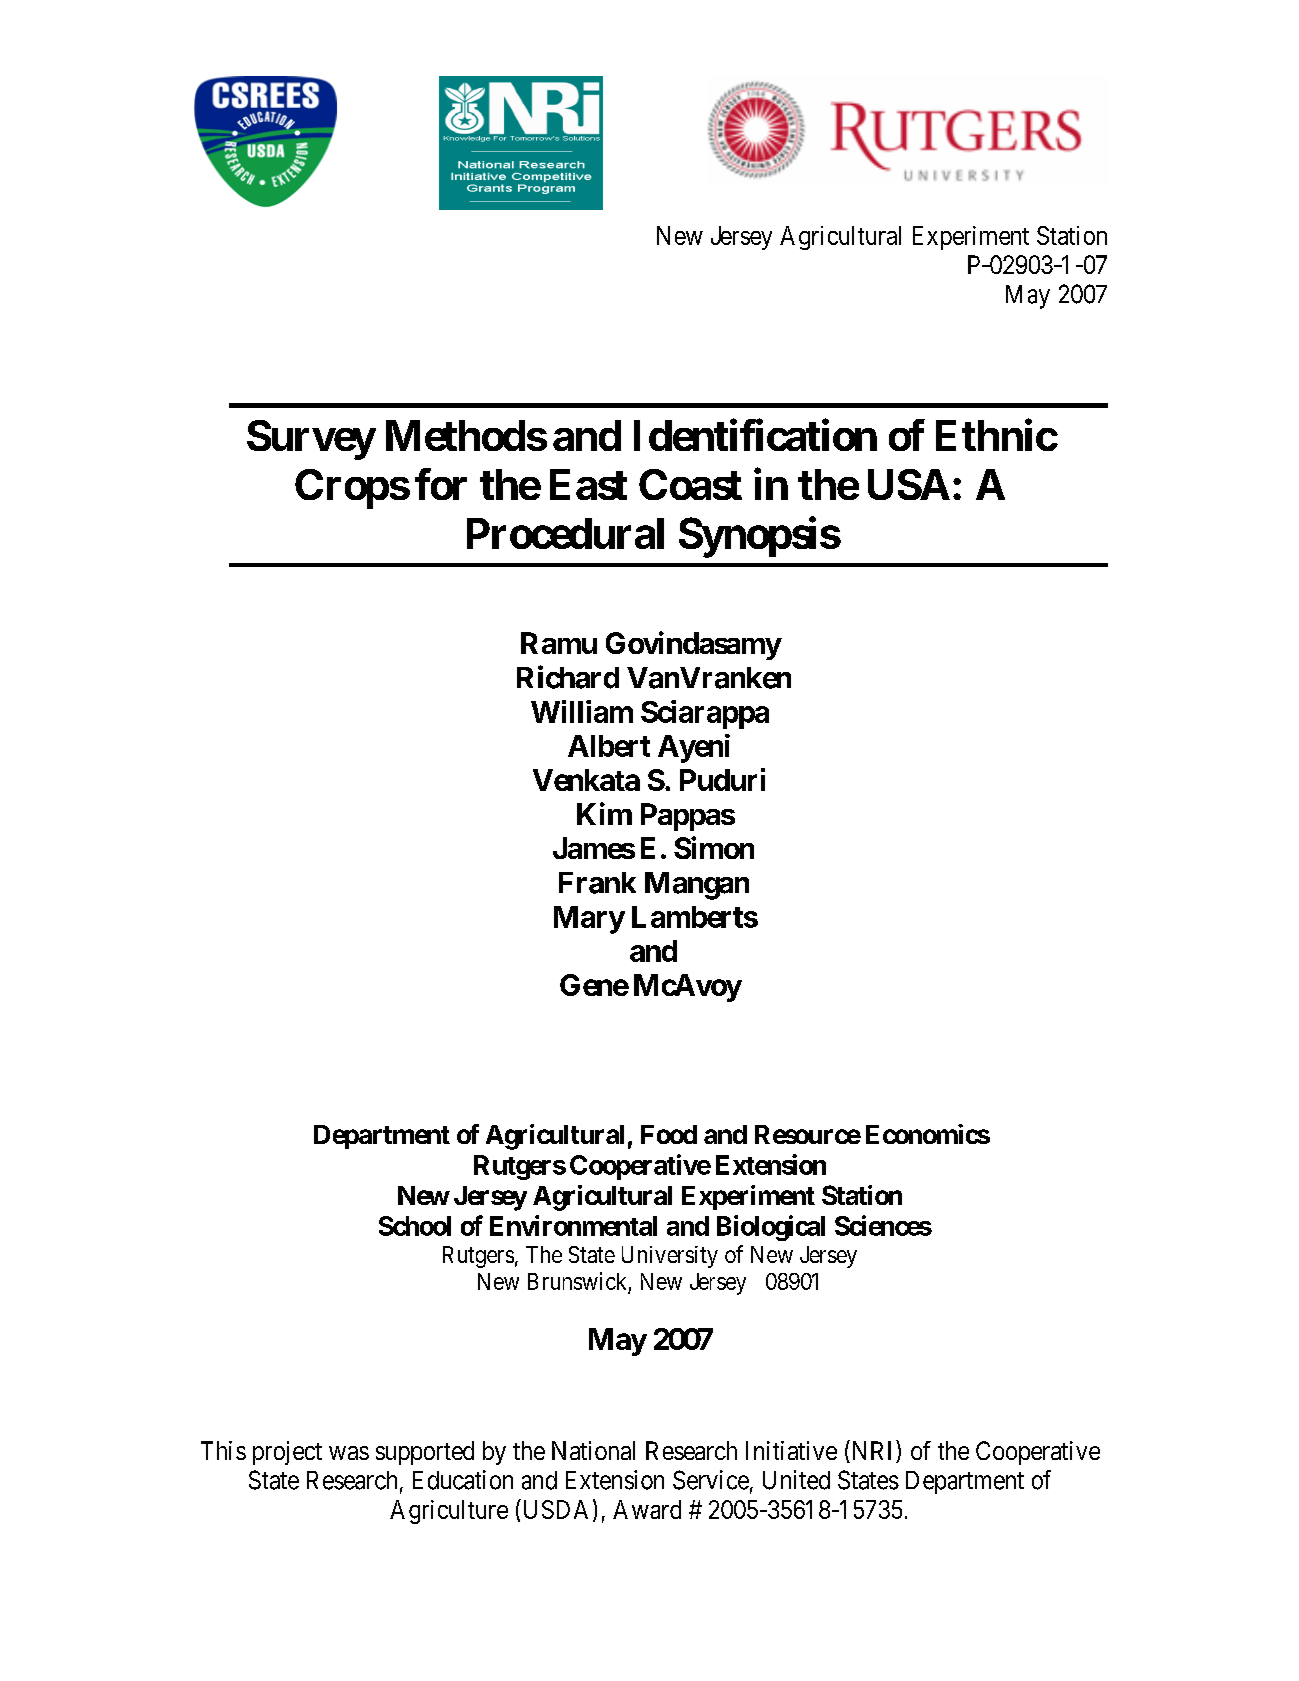 This image has height=1681, width=1299. What do you see at coordinates (589, 920) in the image?
I see `Mary` at bounding box center [589, 920].
